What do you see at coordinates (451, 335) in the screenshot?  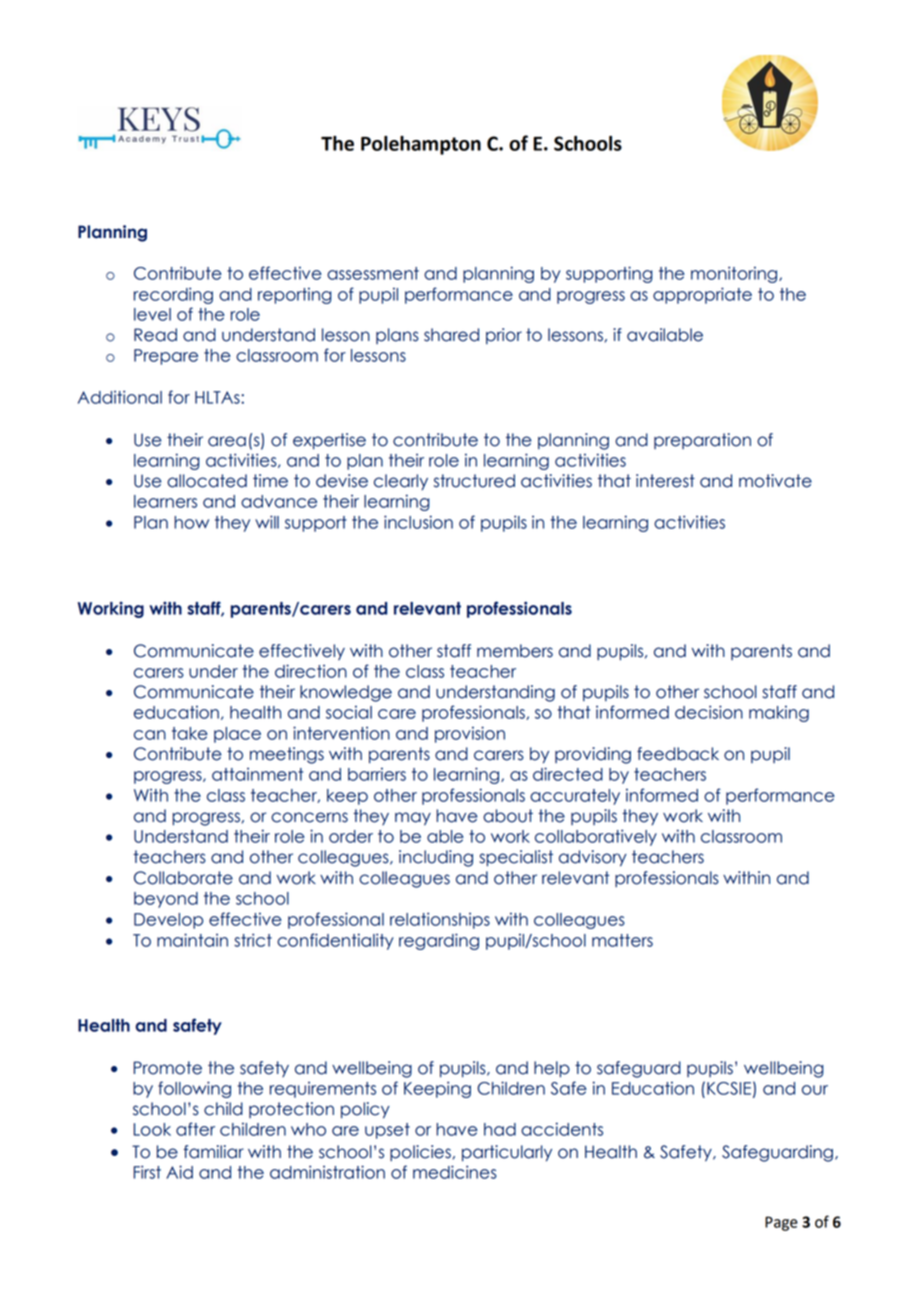 I see `shared` at bounding box center [451, 335].
